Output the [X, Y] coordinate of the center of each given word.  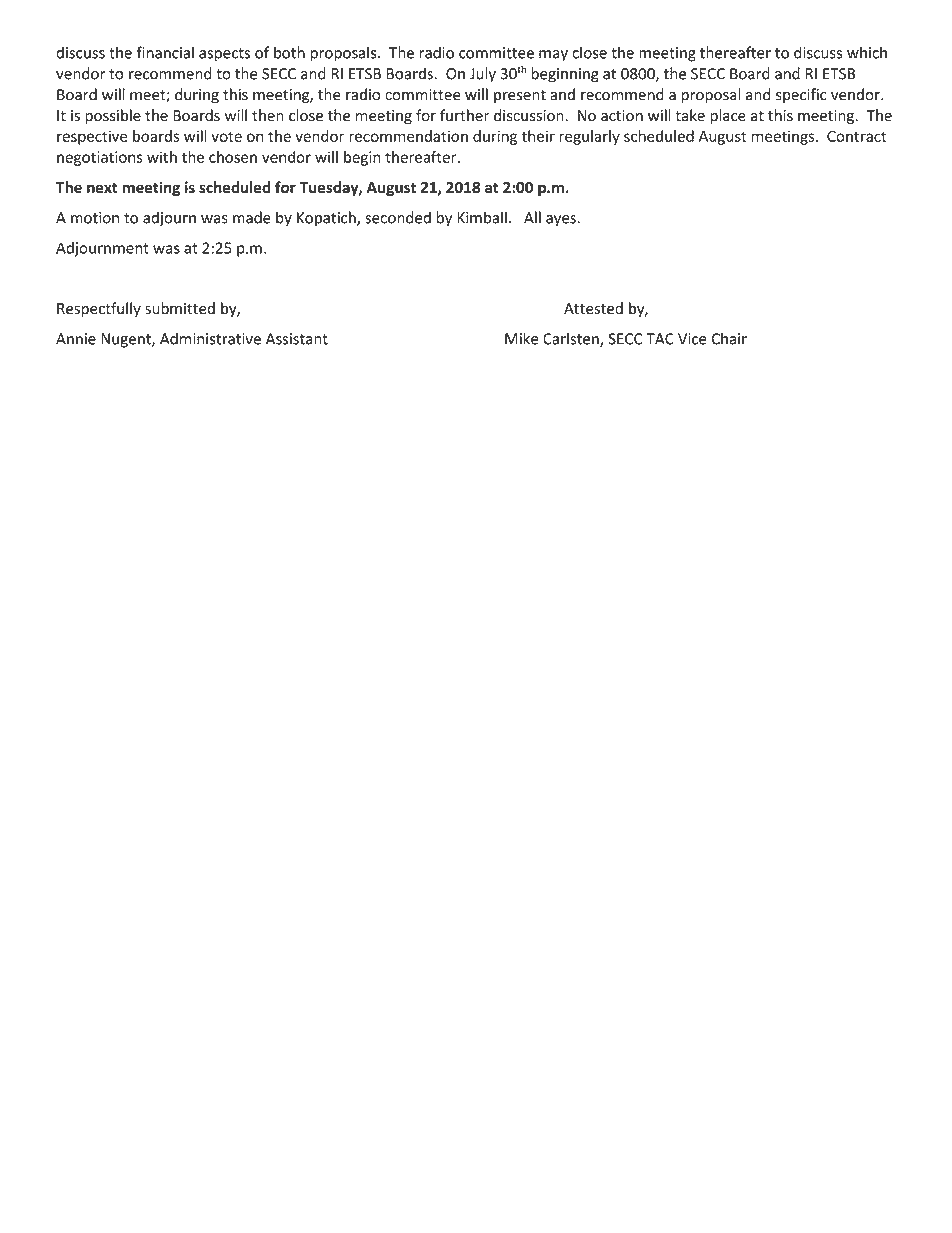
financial [165, 52]
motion [95, 218]
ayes [561, 221]
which [867, 52]
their [538, 136]
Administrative [210, 338]
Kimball [482, 217]
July [483, 75]
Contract [857, 136]
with [162, 157]
